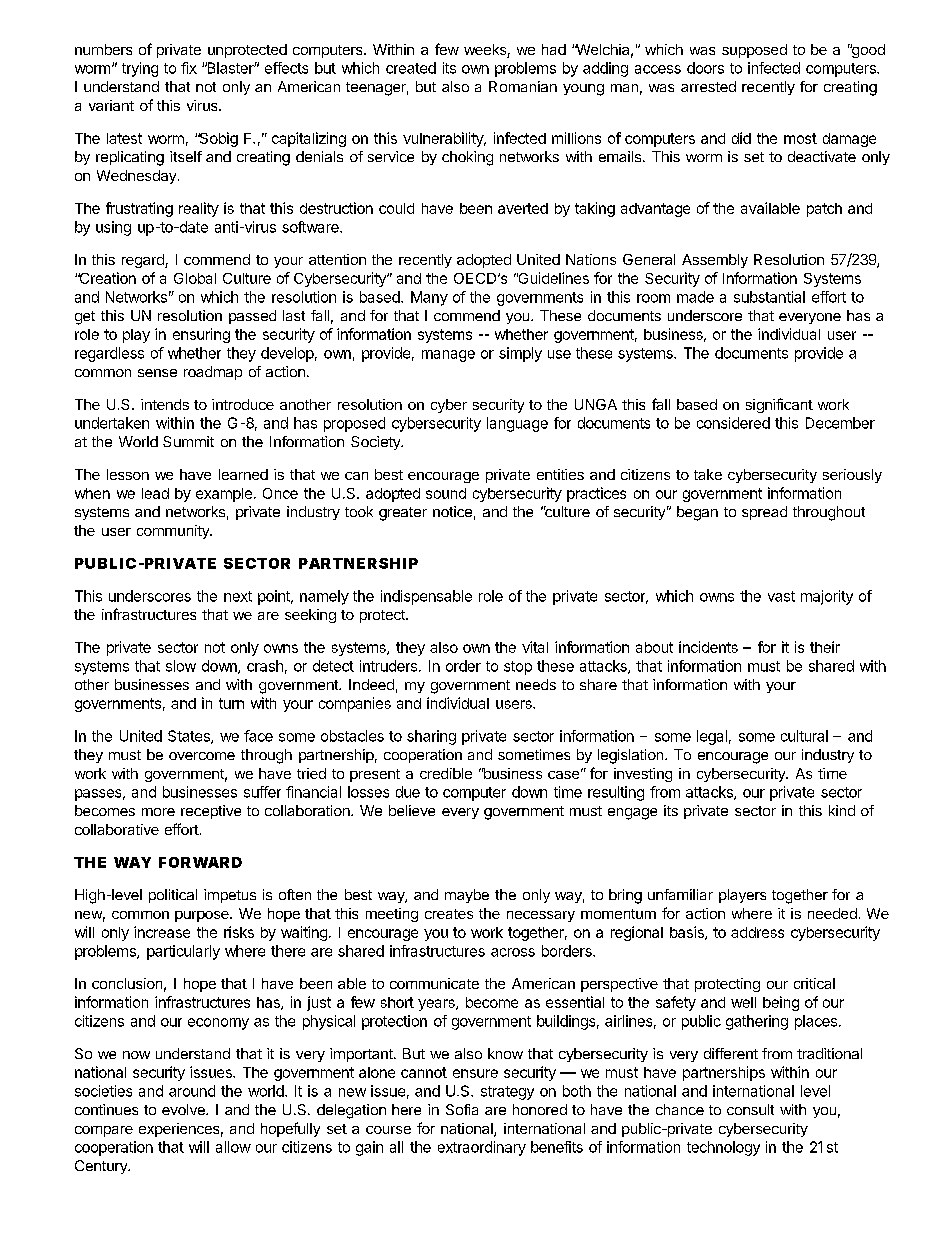 The image size is (952, 1233). I want to click on next, so click(238, 596).
